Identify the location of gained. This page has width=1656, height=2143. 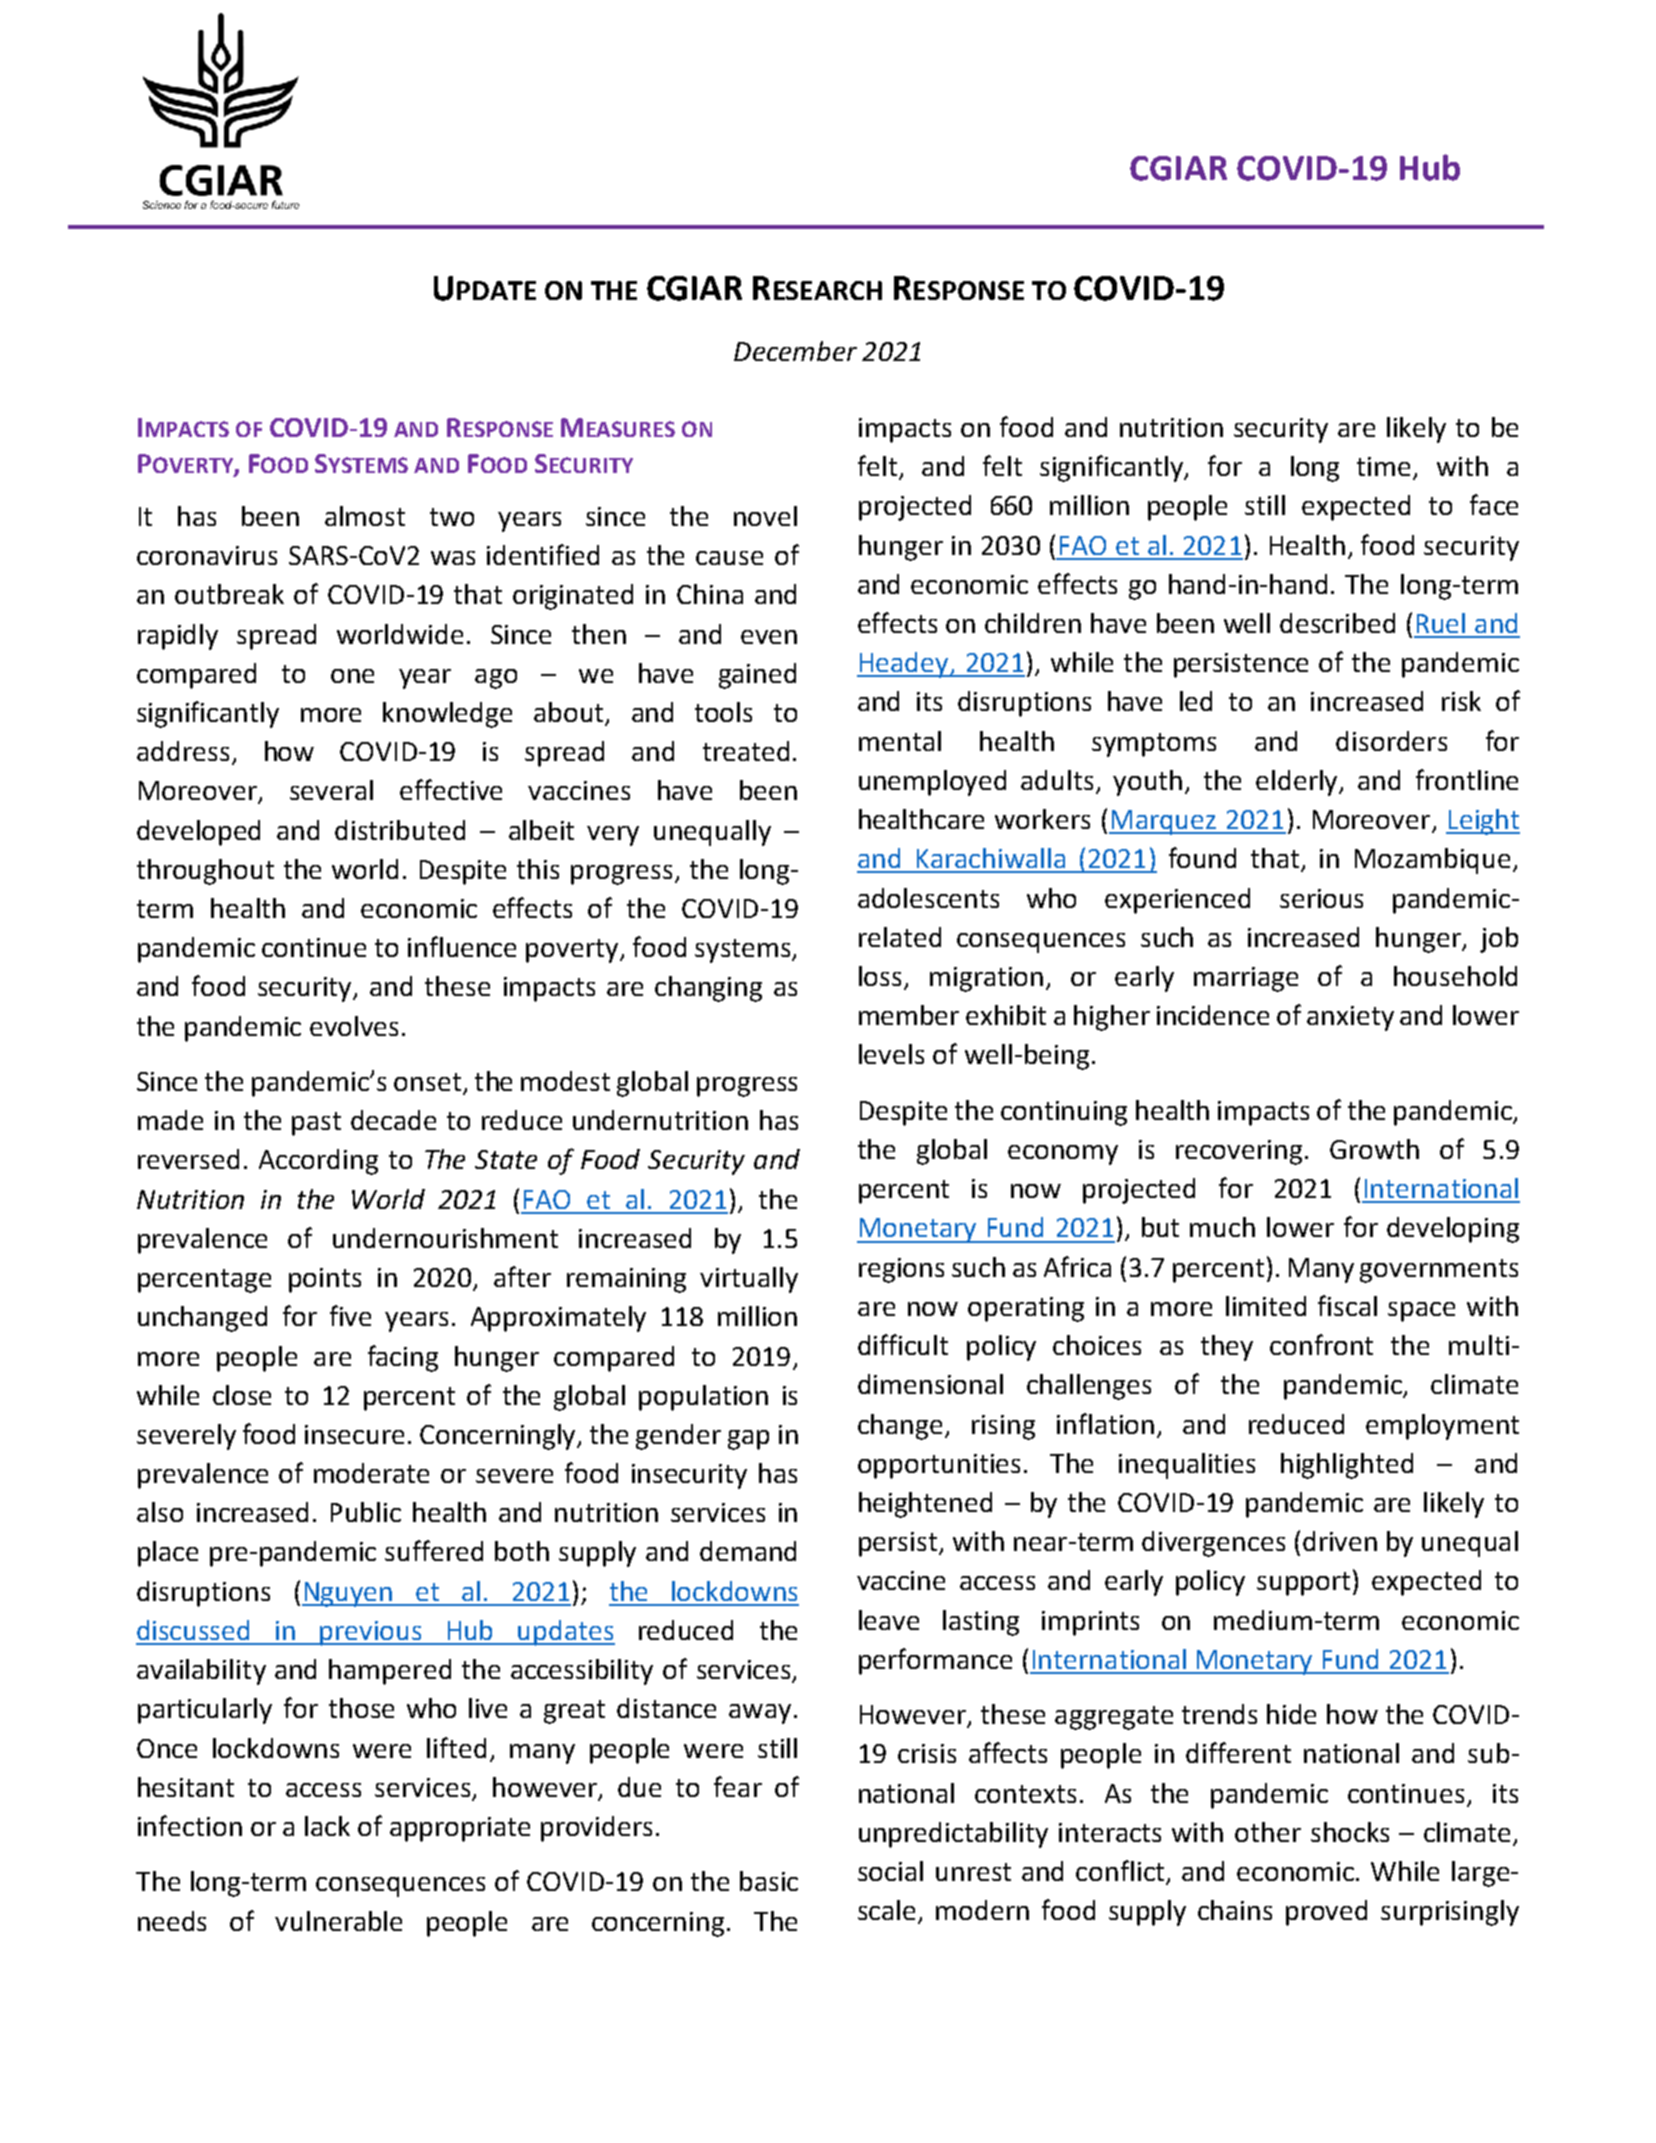
(757, 676).
